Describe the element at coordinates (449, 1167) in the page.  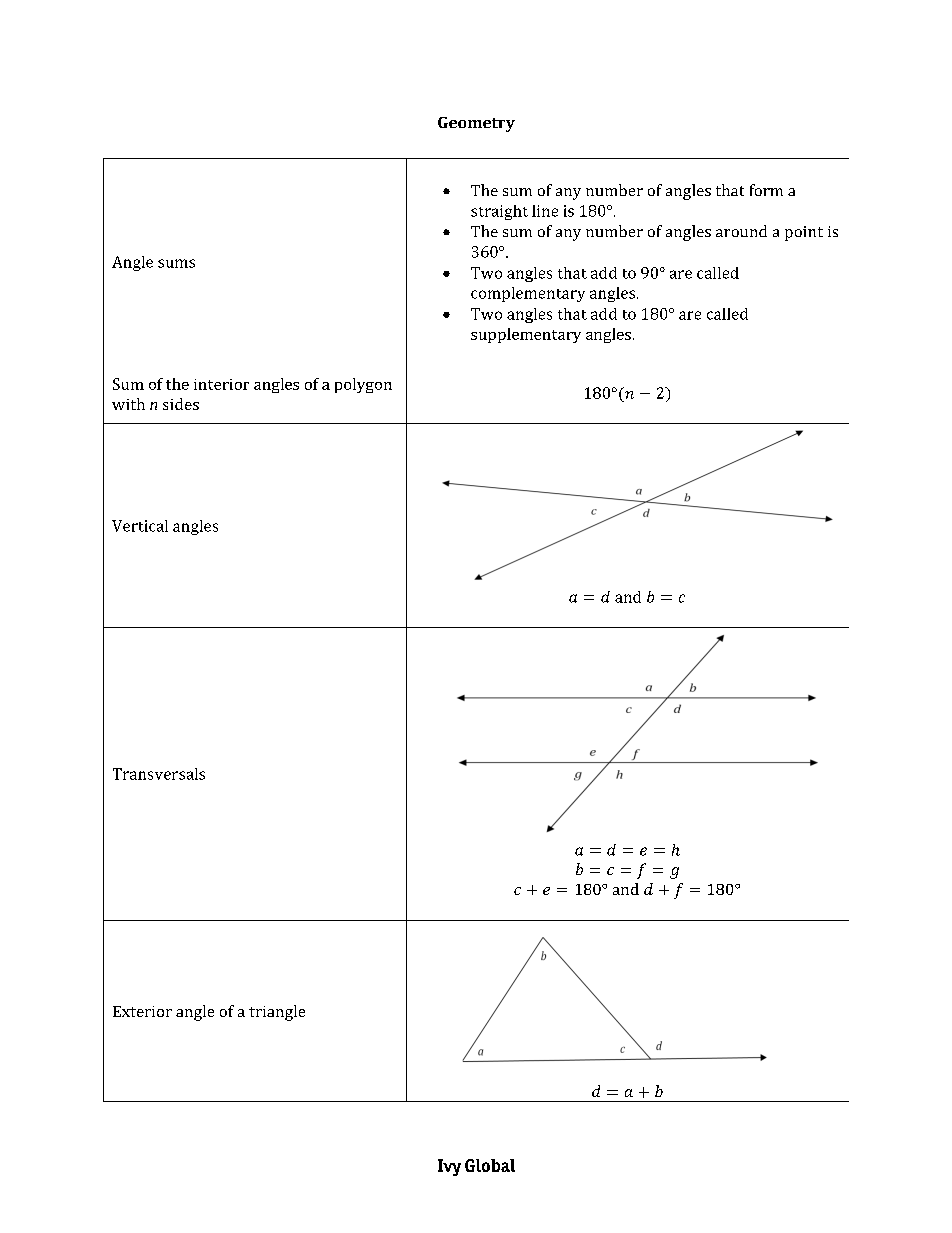
I see `Ivy` at that location.
